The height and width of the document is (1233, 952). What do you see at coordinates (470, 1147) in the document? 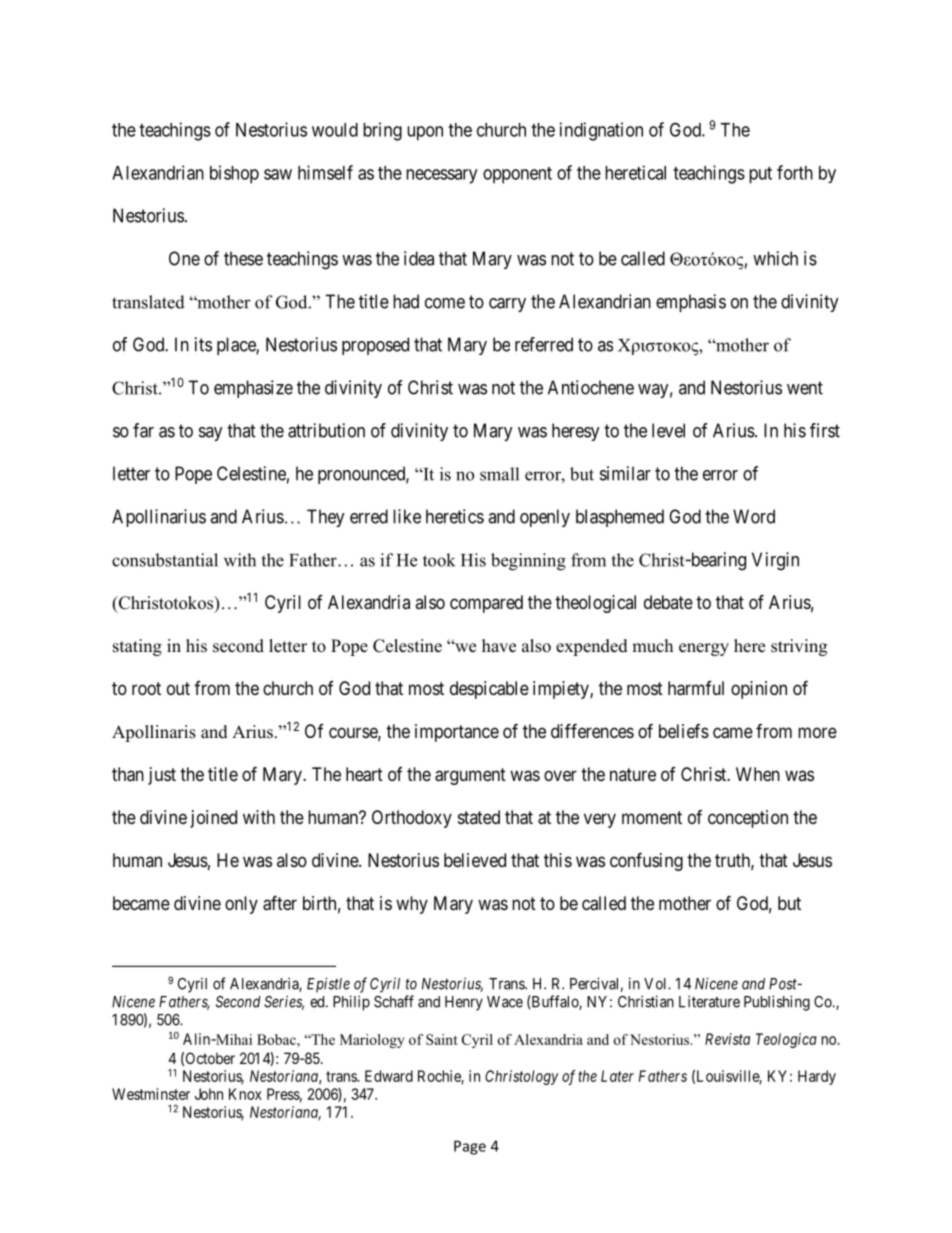
I see `Page` at bounding box center [470, 1147].
